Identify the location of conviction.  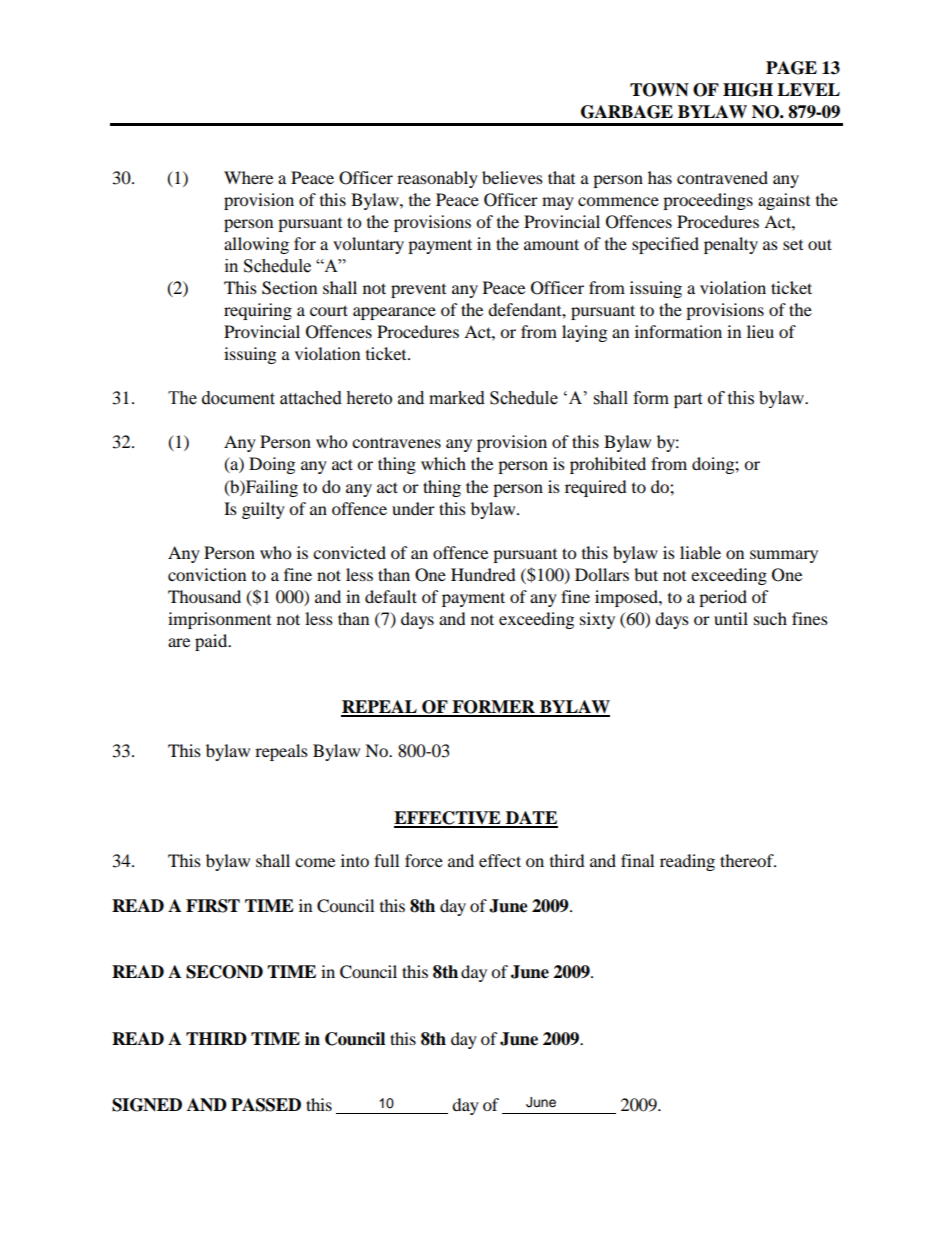
(207, 574).
